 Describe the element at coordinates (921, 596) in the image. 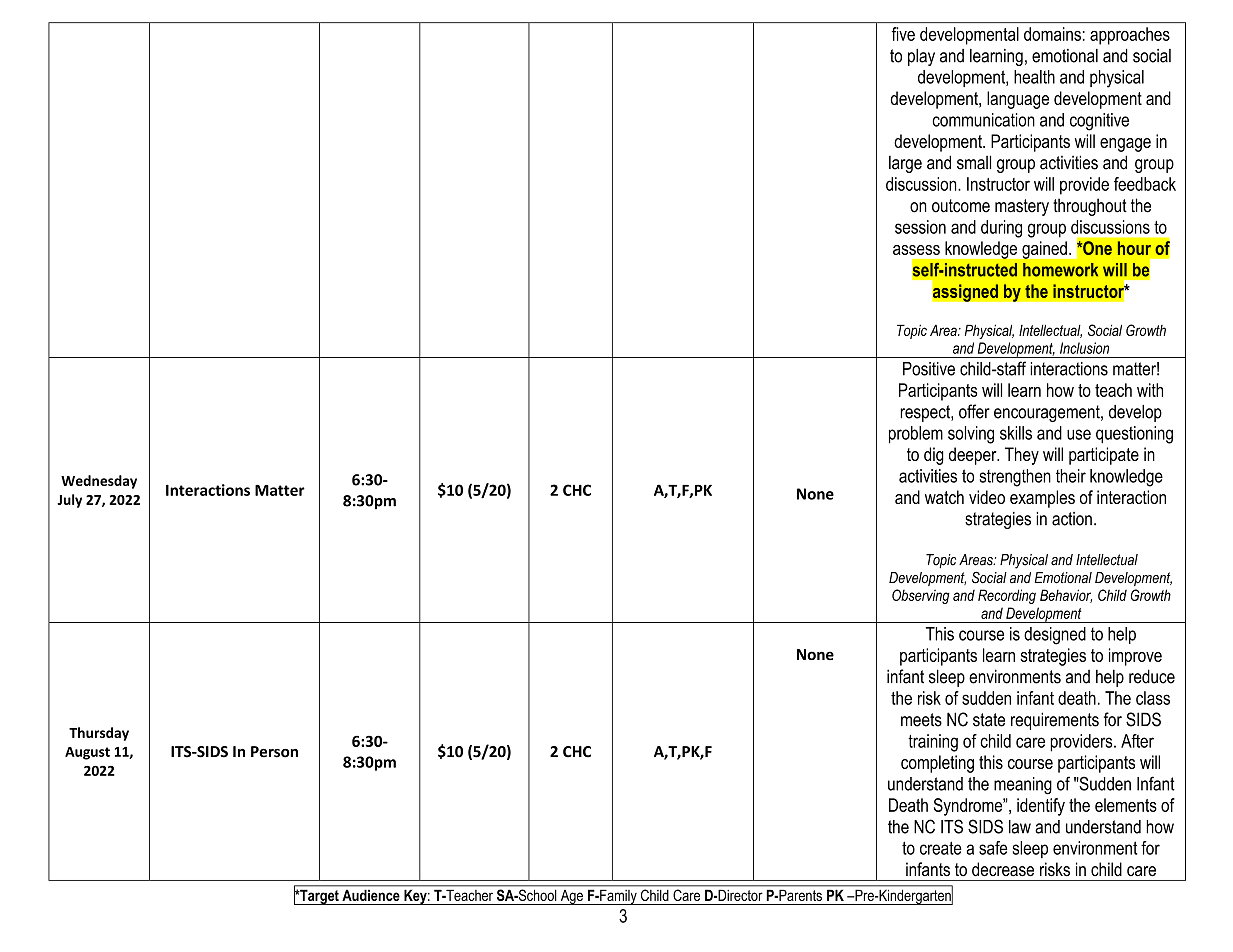

I see `Observing` at that location.
